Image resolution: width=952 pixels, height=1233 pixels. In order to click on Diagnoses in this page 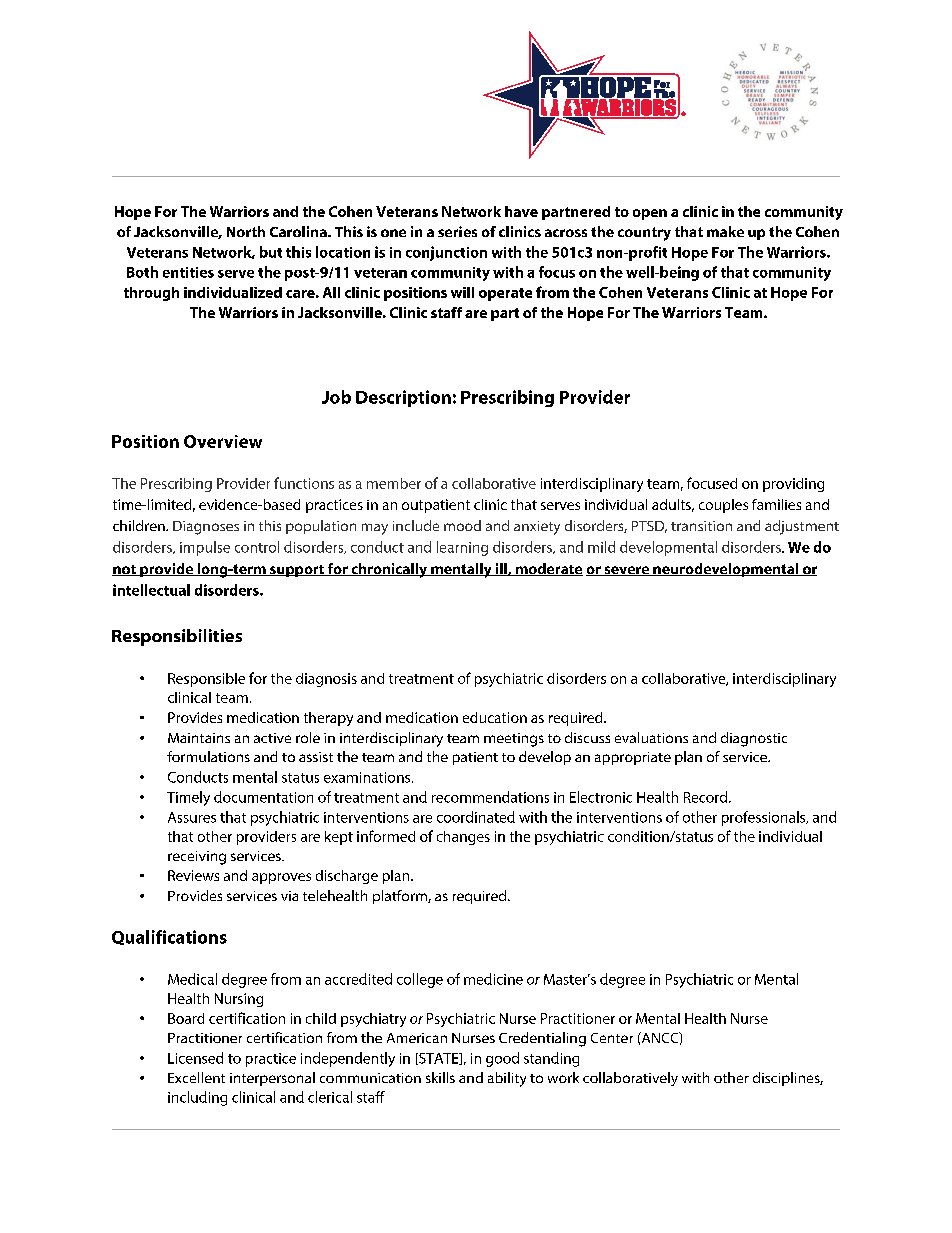, I will do `click(206, 528)`.
